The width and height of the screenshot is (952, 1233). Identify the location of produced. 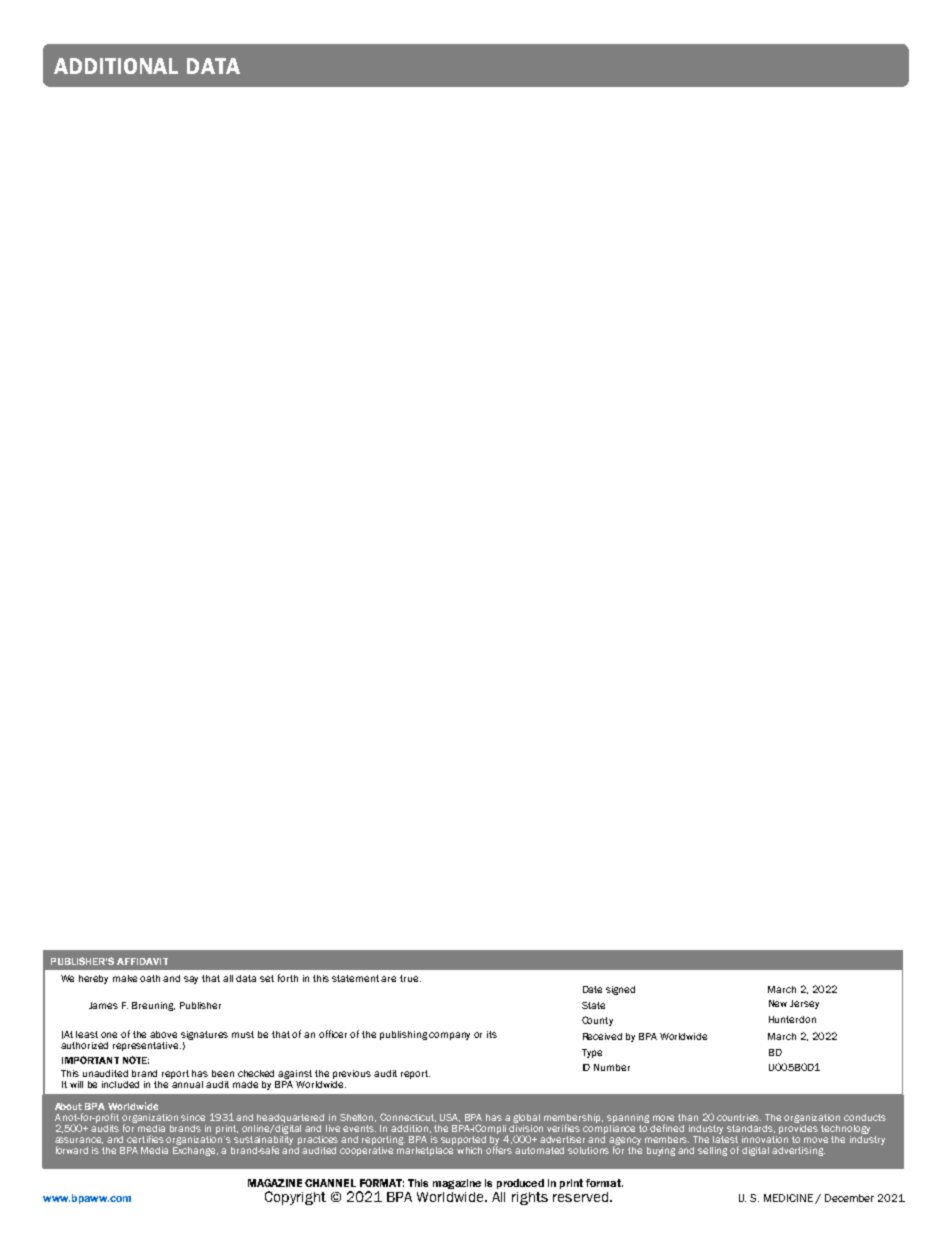
(520, 1184).
